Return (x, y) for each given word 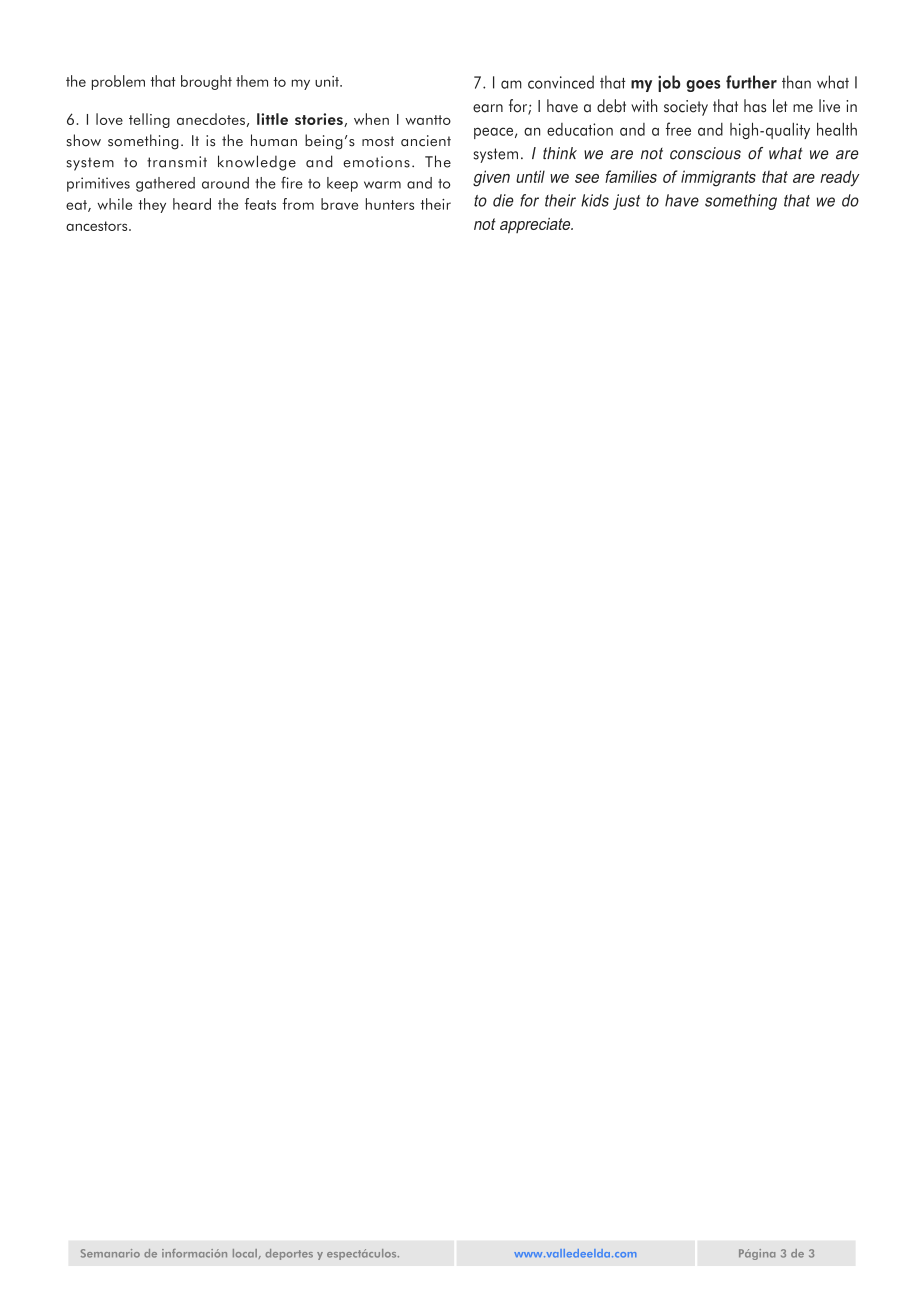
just (626, 202)
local (245, 1253)
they (152, 205)
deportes (289, 1254)
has (755, 106)
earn (488, 108)
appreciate (536, 226)
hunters (390, 204)
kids (595, 200)
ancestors (98, 226)
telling (149, 120)
